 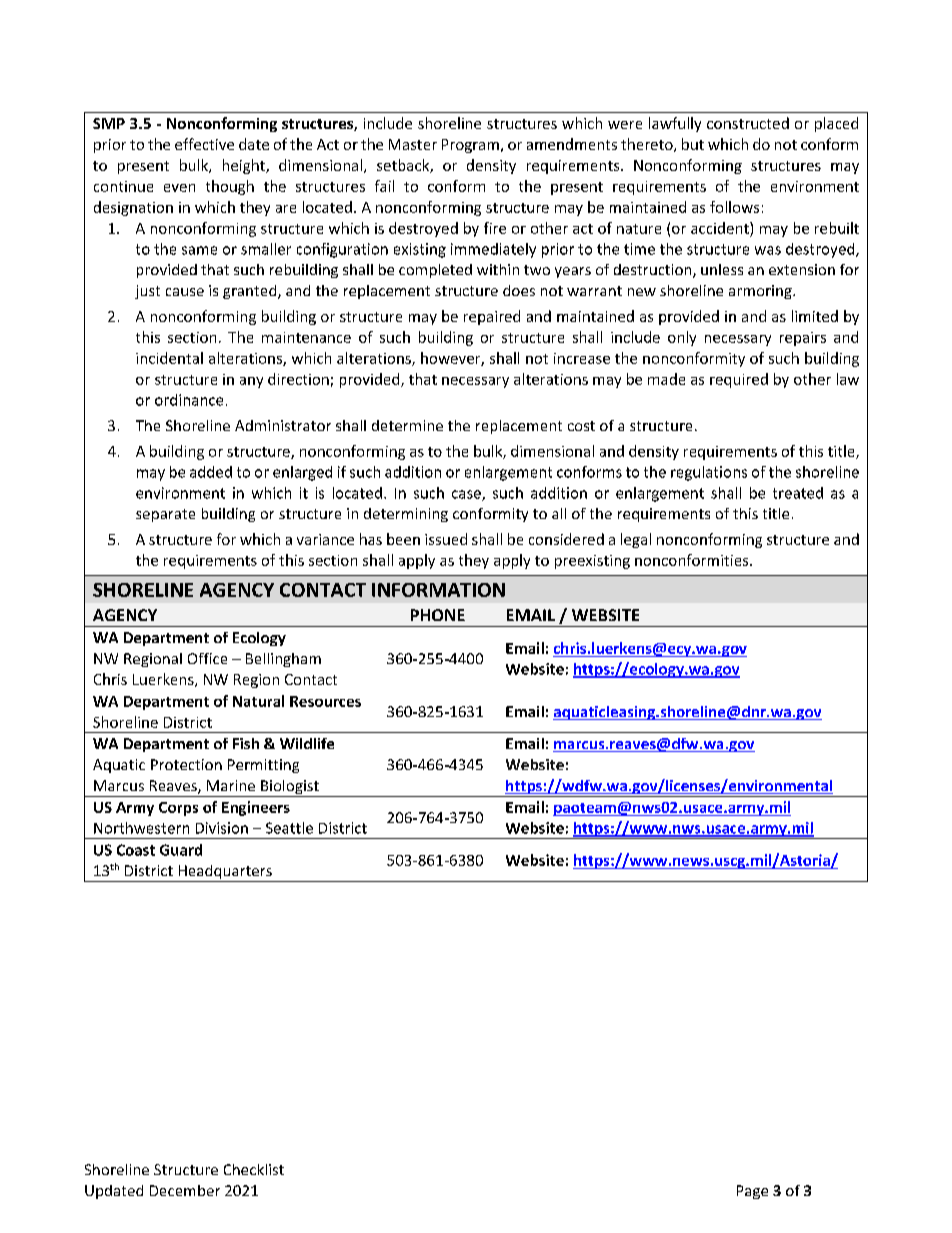 I want to click on added, so click(x=211, y=472).
